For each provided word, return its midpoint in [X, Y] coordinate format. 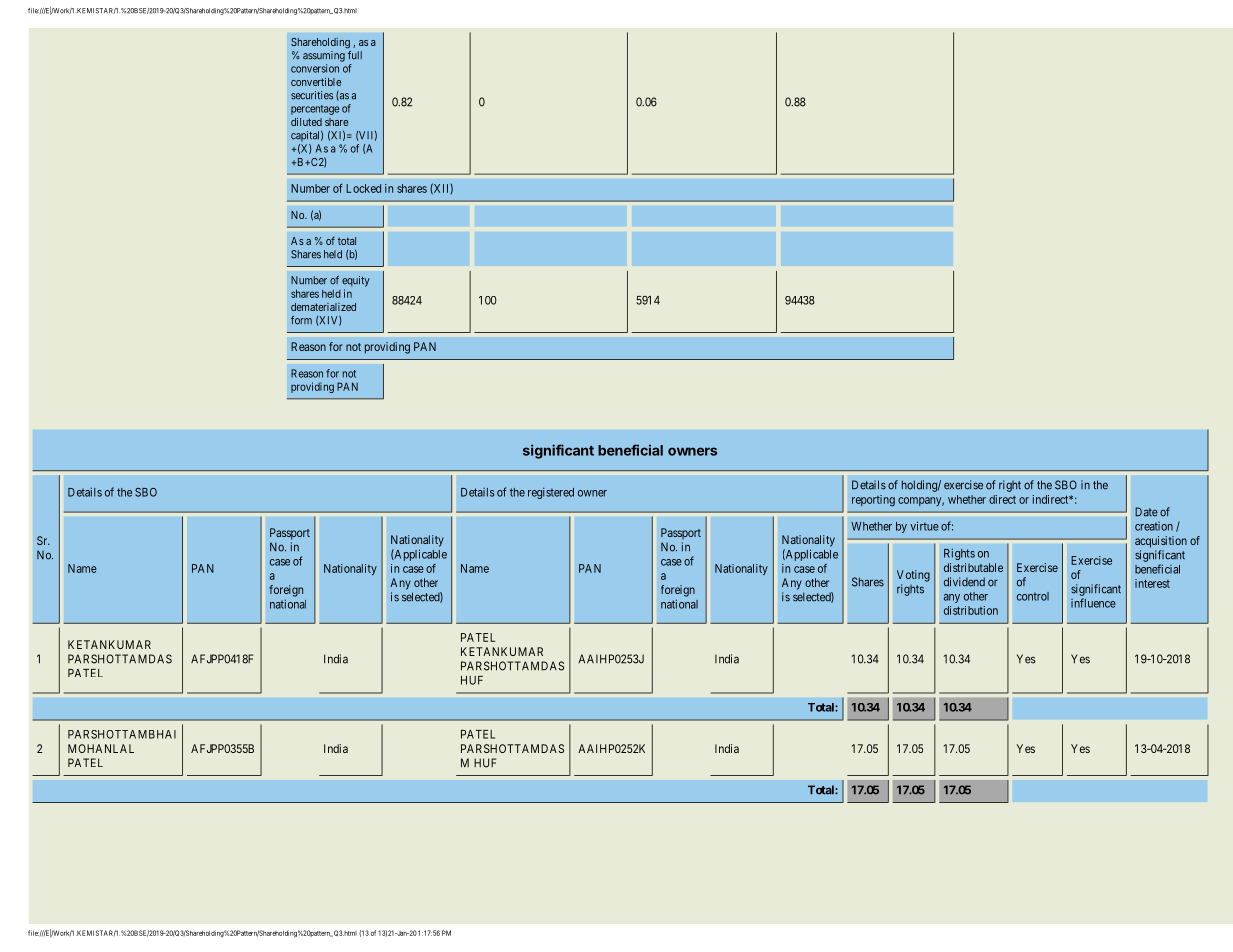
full [355, 55]
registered [551, 493]
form [301, 320]
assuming [324, 56]
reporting [873, 501]
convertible [316, 82]
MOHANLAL [101, 748]
